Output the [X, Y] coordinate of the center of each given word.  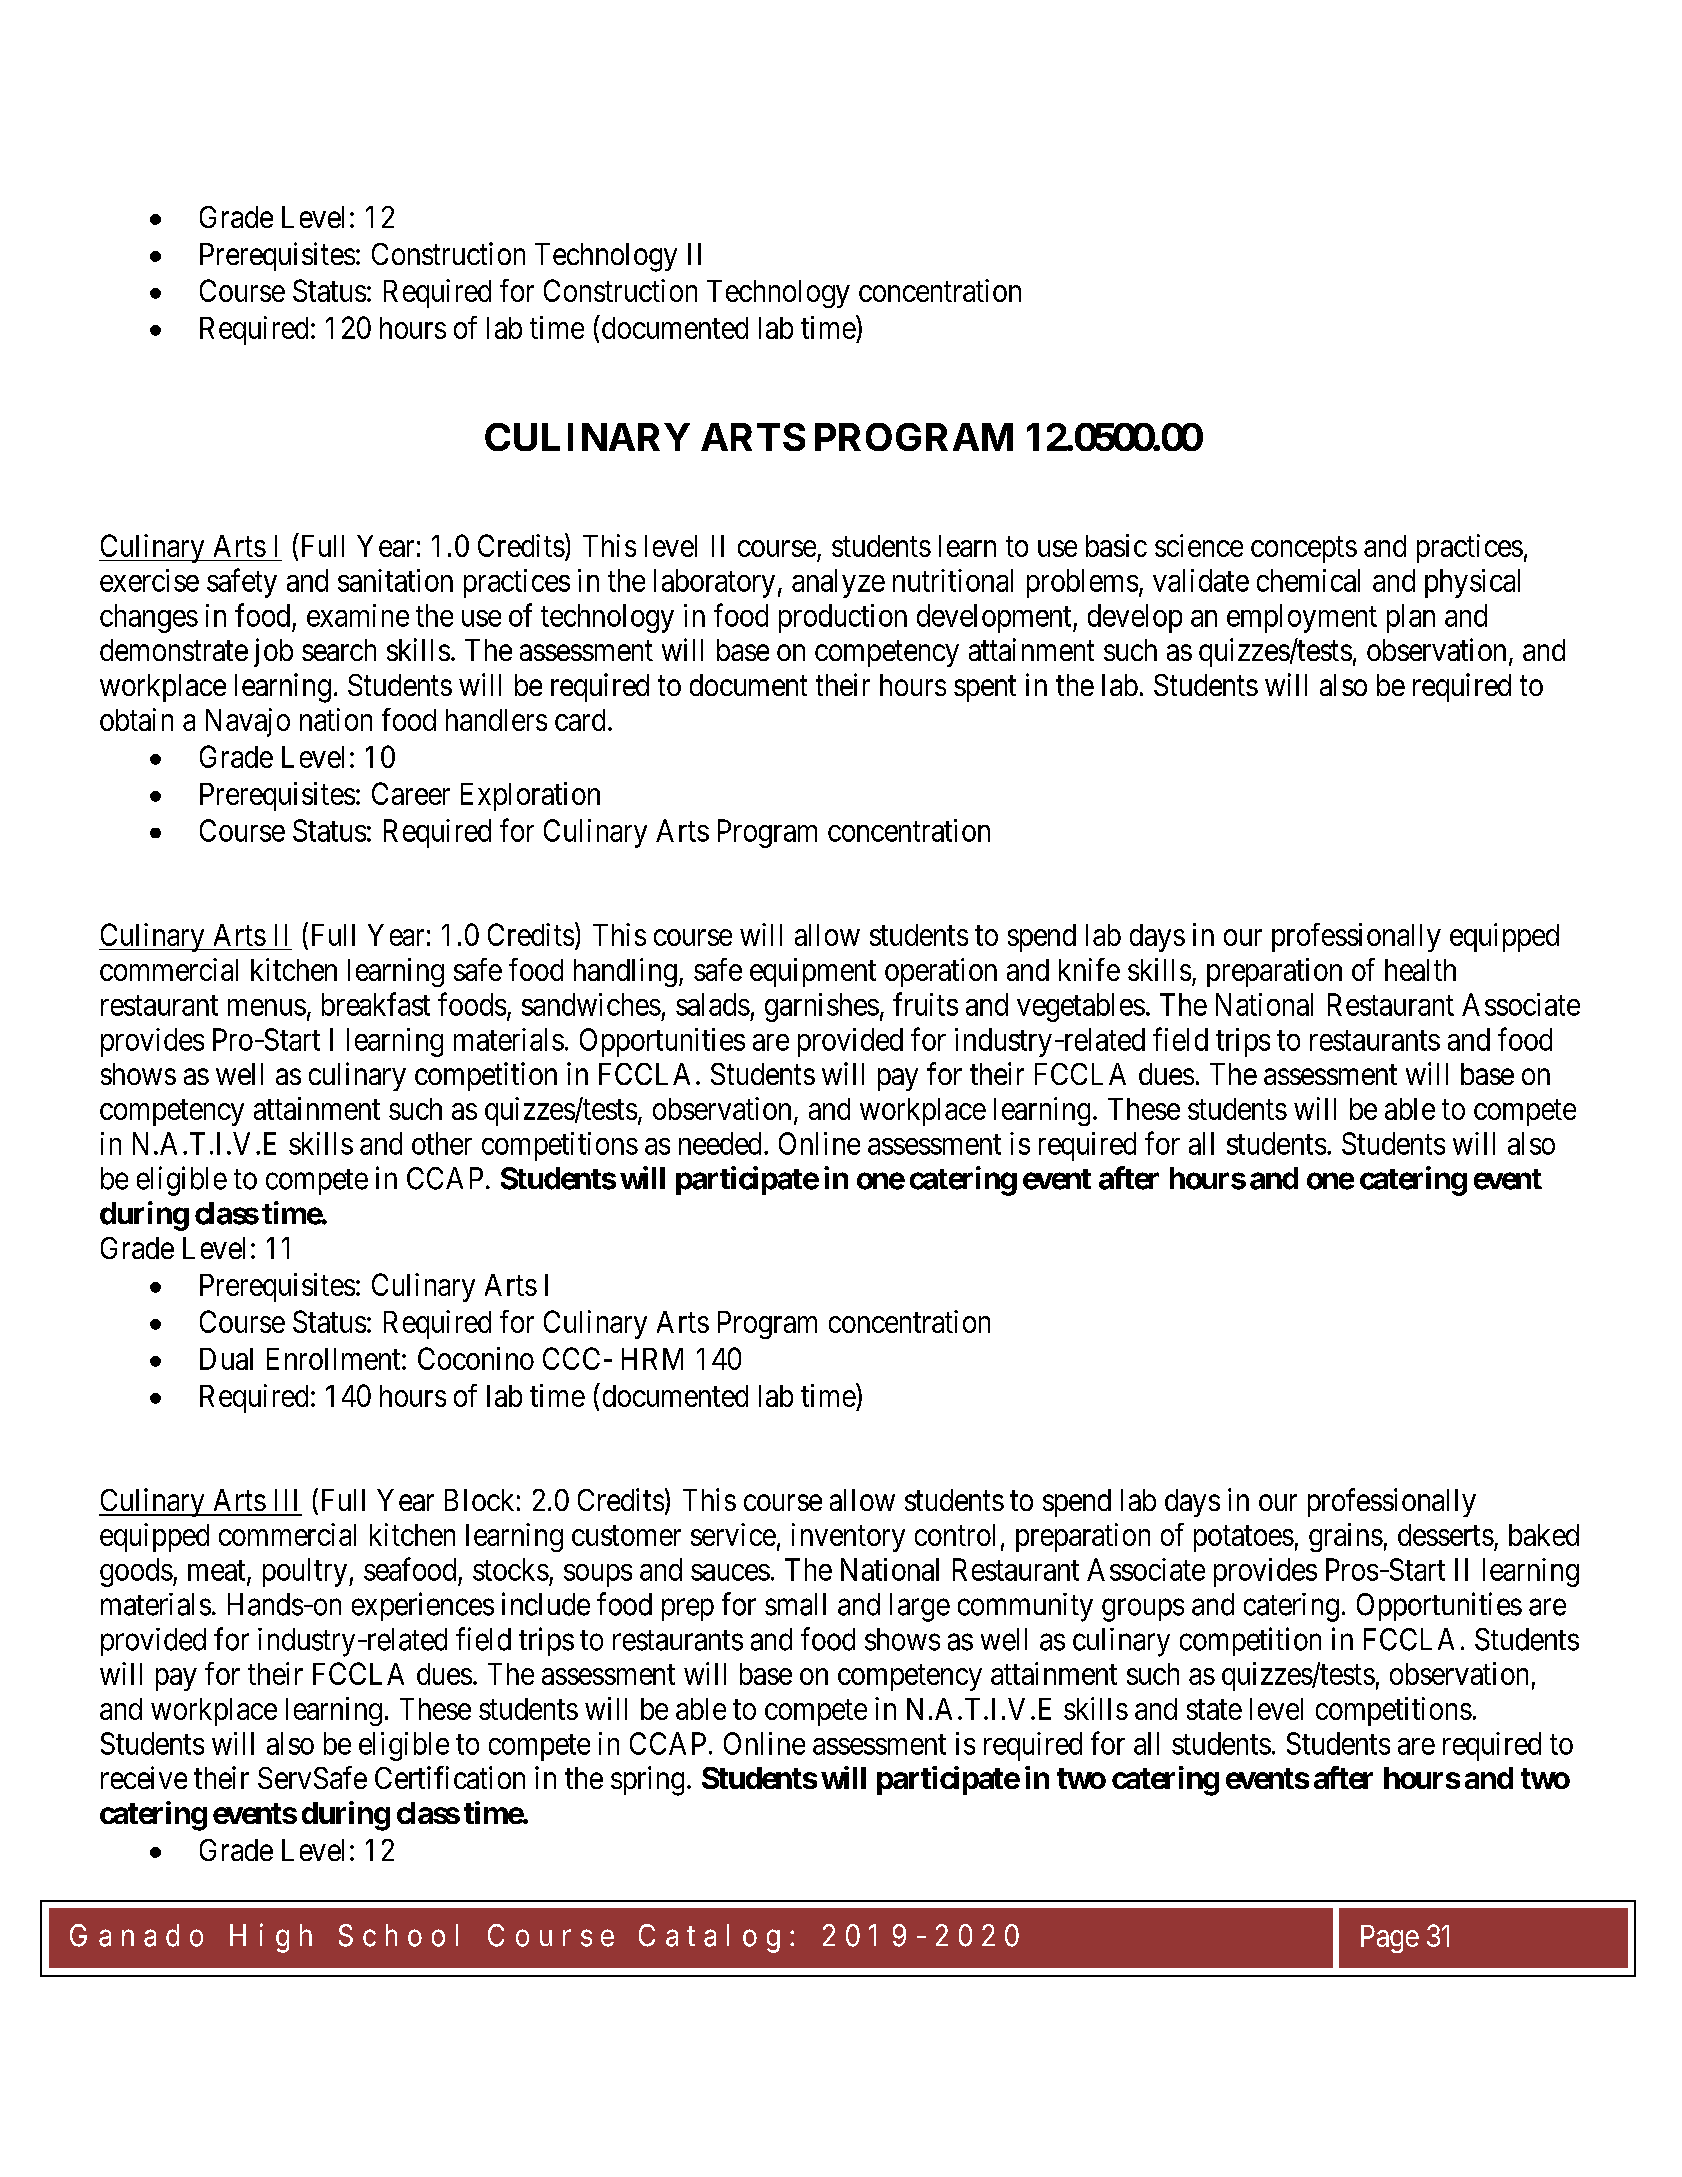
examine [358, 615]
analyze [838, 583]
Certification [450, 1777]
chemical [1308, 580]
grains [1346, 1537]
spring [647, 1781]
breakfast [376, 1004]
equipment [813, 972]
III [286, 1500]
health [1420, 970]
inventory [848, 1537]
